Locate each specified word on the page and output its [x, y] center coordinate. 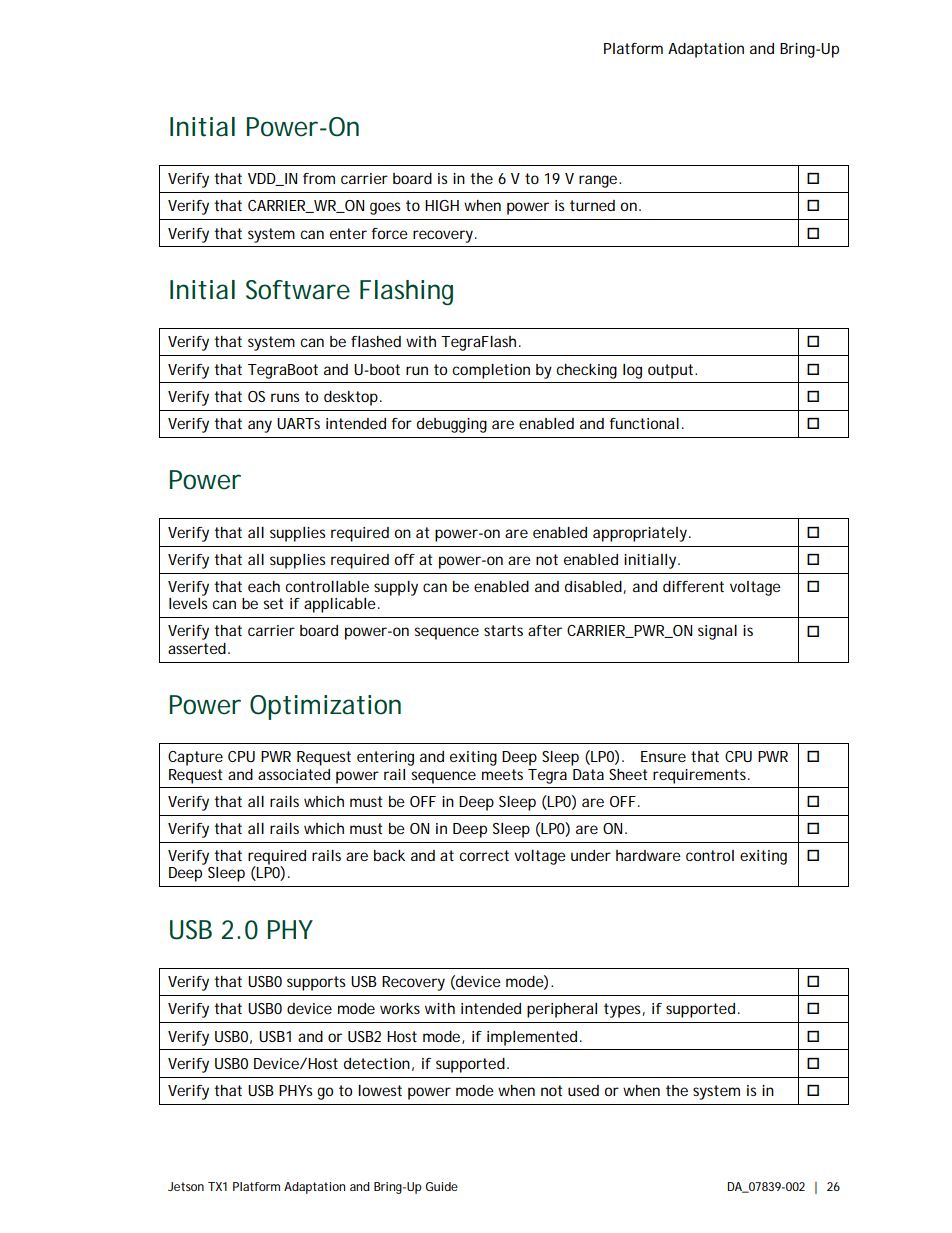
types [624, 1010]
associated [294, 774]
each [264, 586]
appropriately [642, 534]
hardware [648, 855]
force [390, 233]
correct [484, 855]
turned [592, 205]
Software [298, 290]
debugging [452, 425]
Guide [442, 1186]
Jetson [186, 1186]
